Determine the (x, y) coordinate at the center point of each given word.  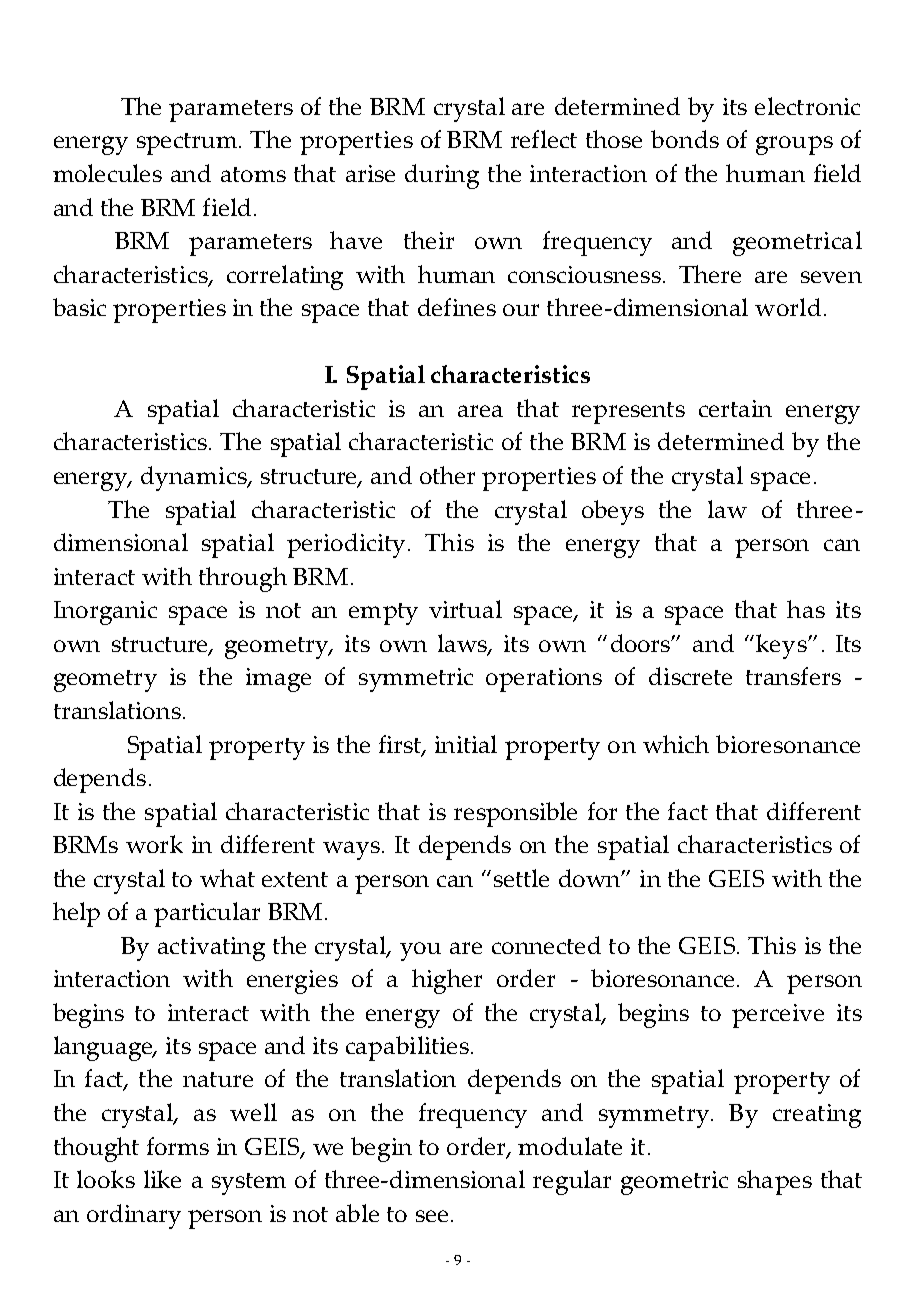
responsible (515, 814)
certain (735, 408)
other (447, 475)
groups (794, 145)
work (154, 844)
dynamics (195, 478)
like (162, 1179)
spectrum (188, 144)
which (676, 744)
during (442, 176)
